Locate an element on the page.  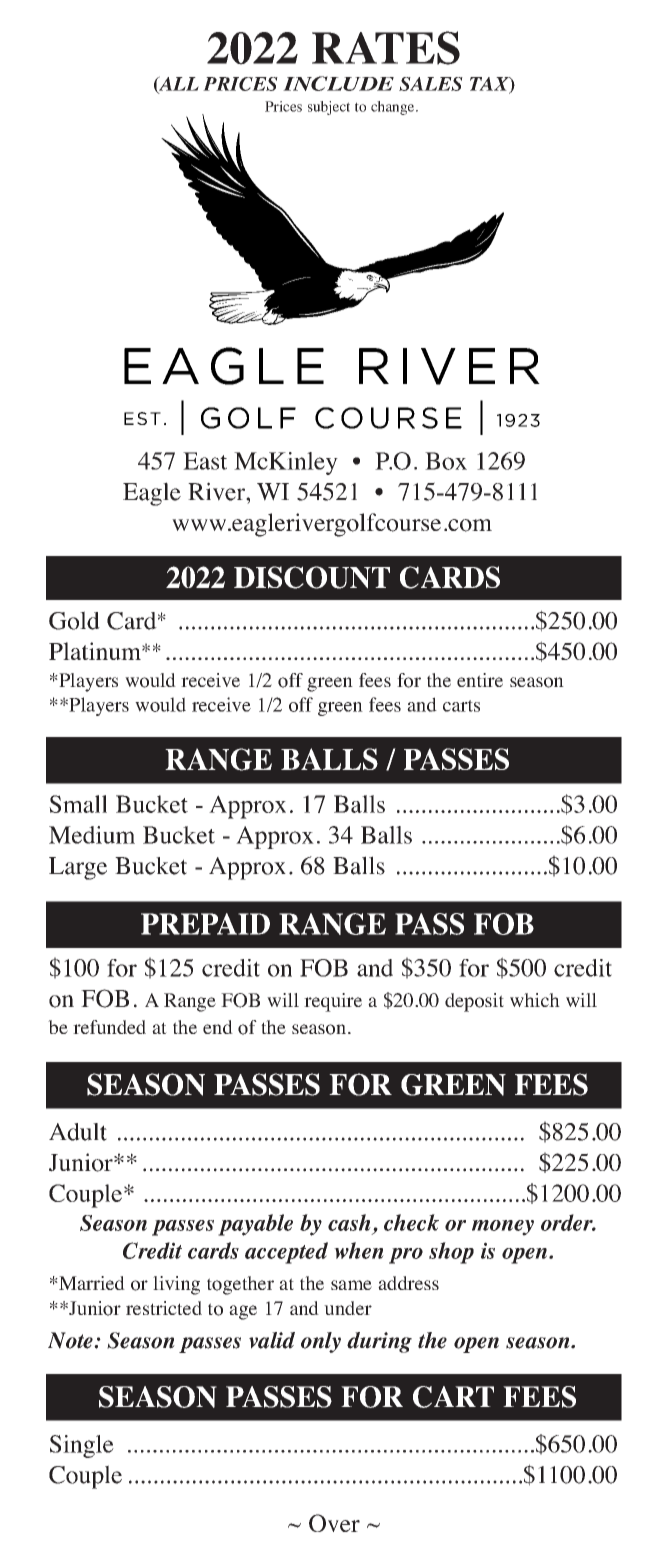
INCLUDE is located at coordinates (338, 83).
